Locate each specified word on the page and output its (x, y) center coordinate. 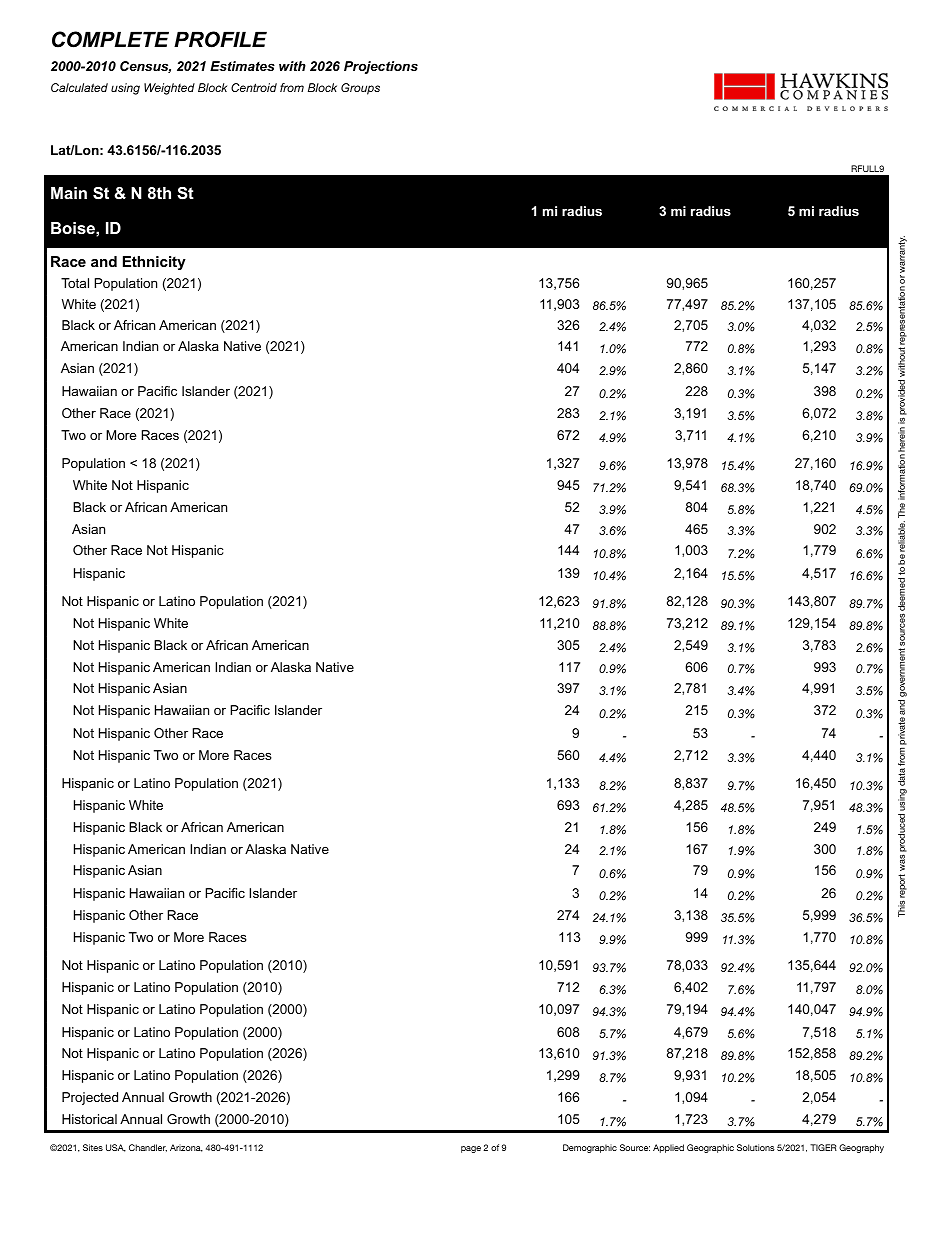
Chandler (148, 1148)
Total (75, 283)
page (471, 1149)
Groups (360, 89)
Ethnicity (154, 263)
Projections (381, 67)
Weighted (169, 89)
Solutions (756, 1147)
